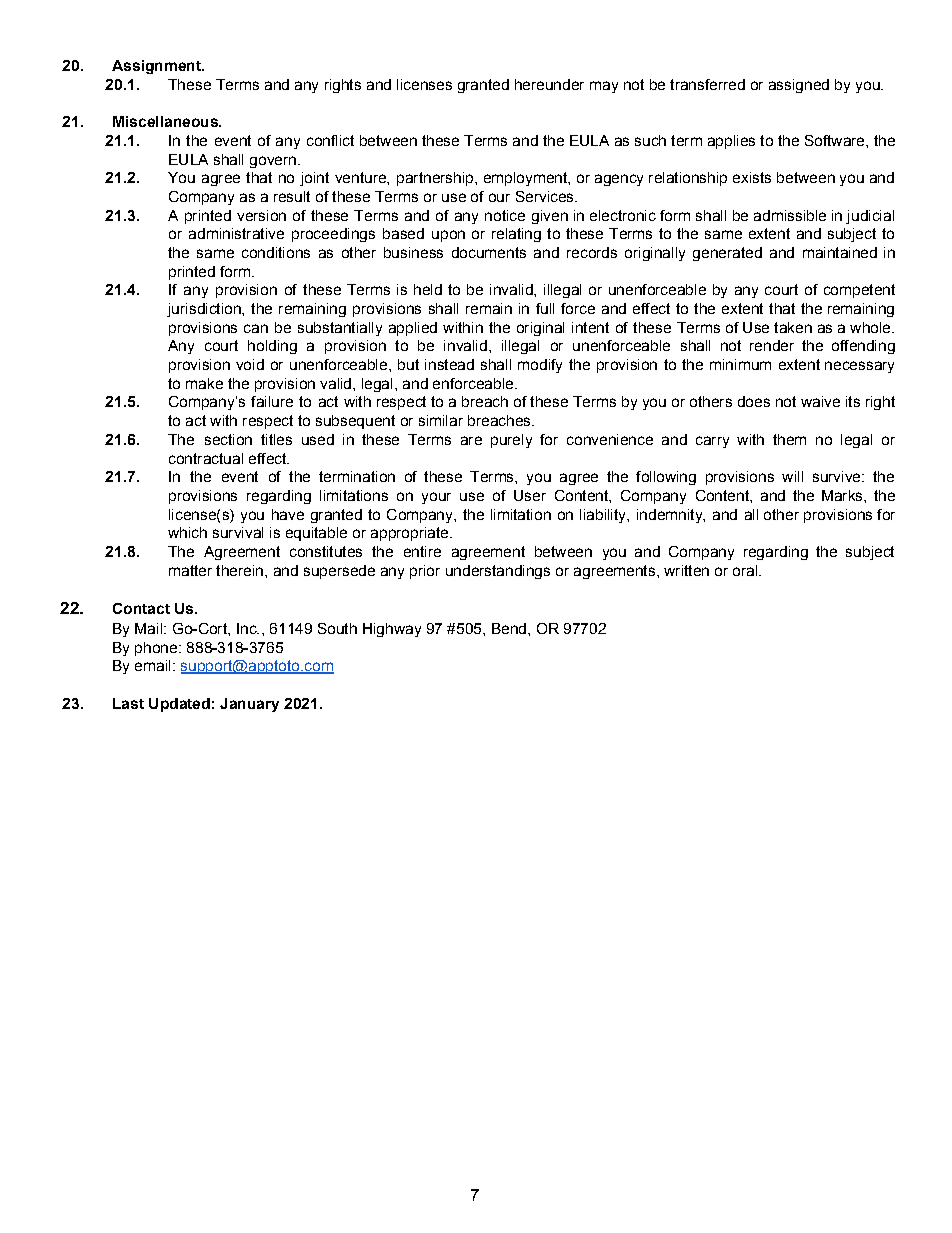  I want to click on can, so click(256, 328).
